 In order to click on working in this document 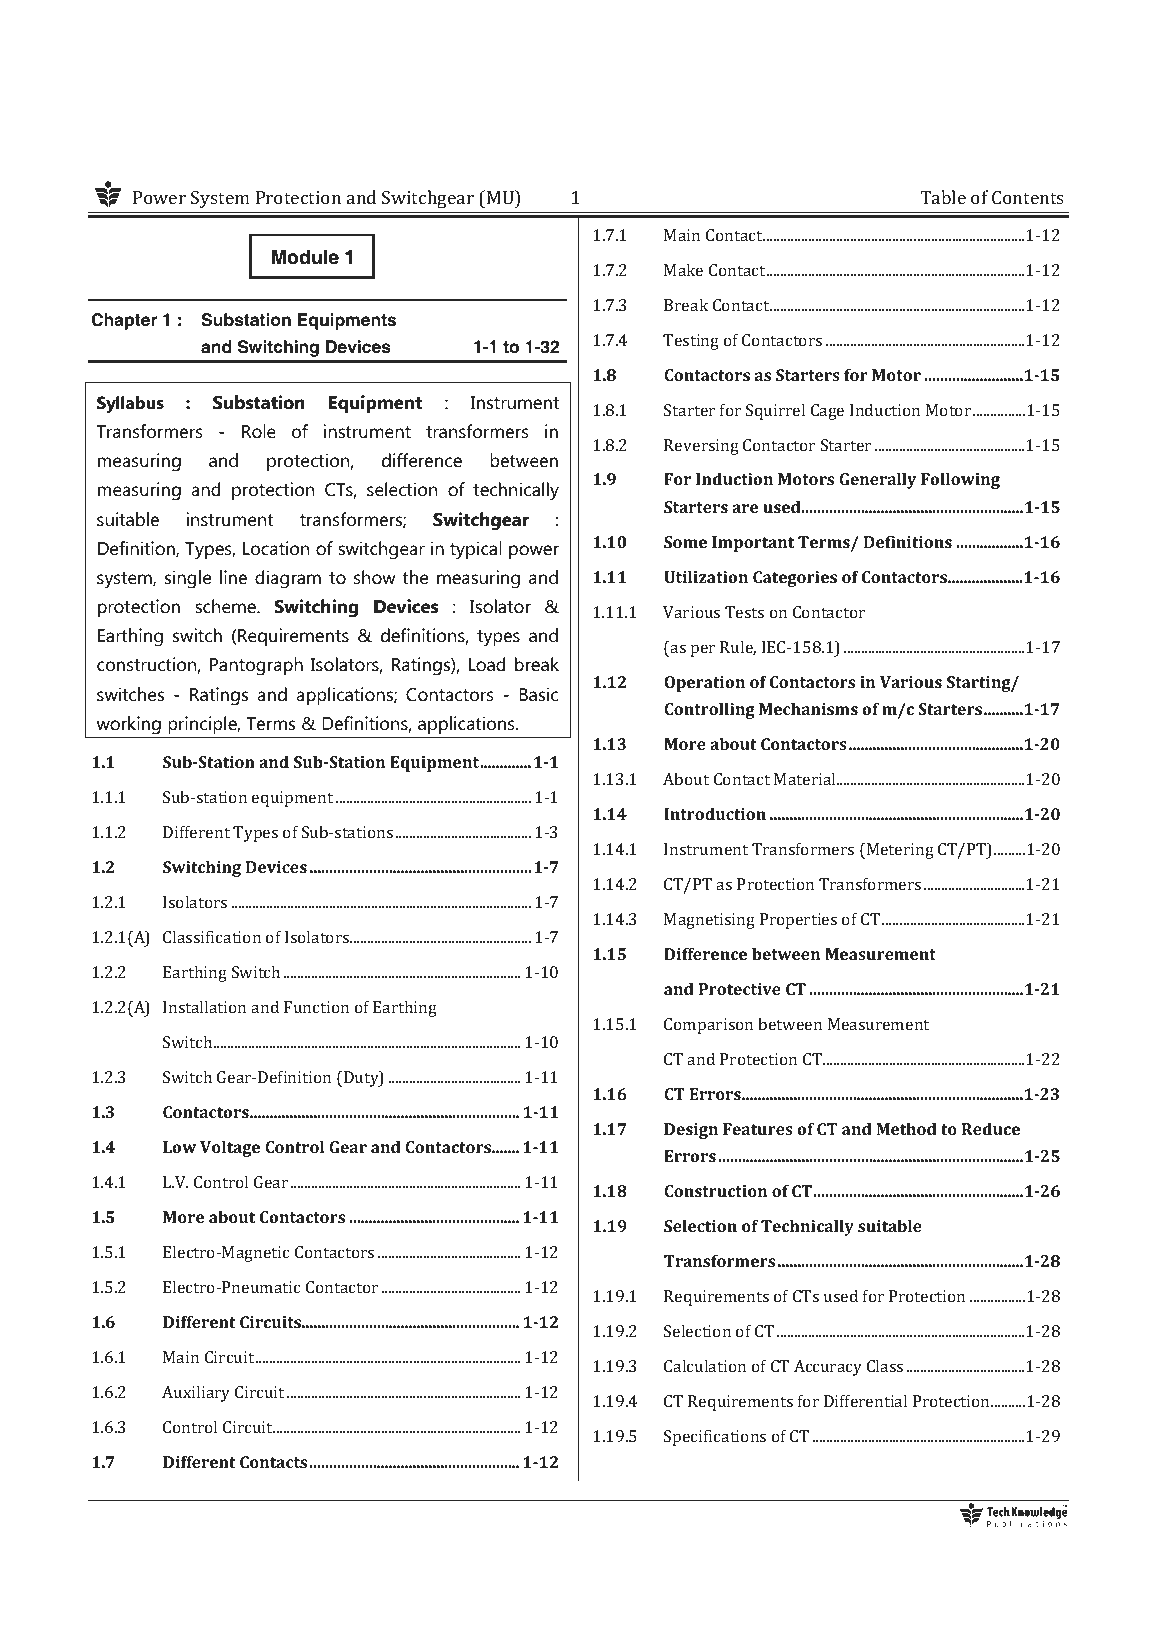, I will do `click(129, 725)`.
